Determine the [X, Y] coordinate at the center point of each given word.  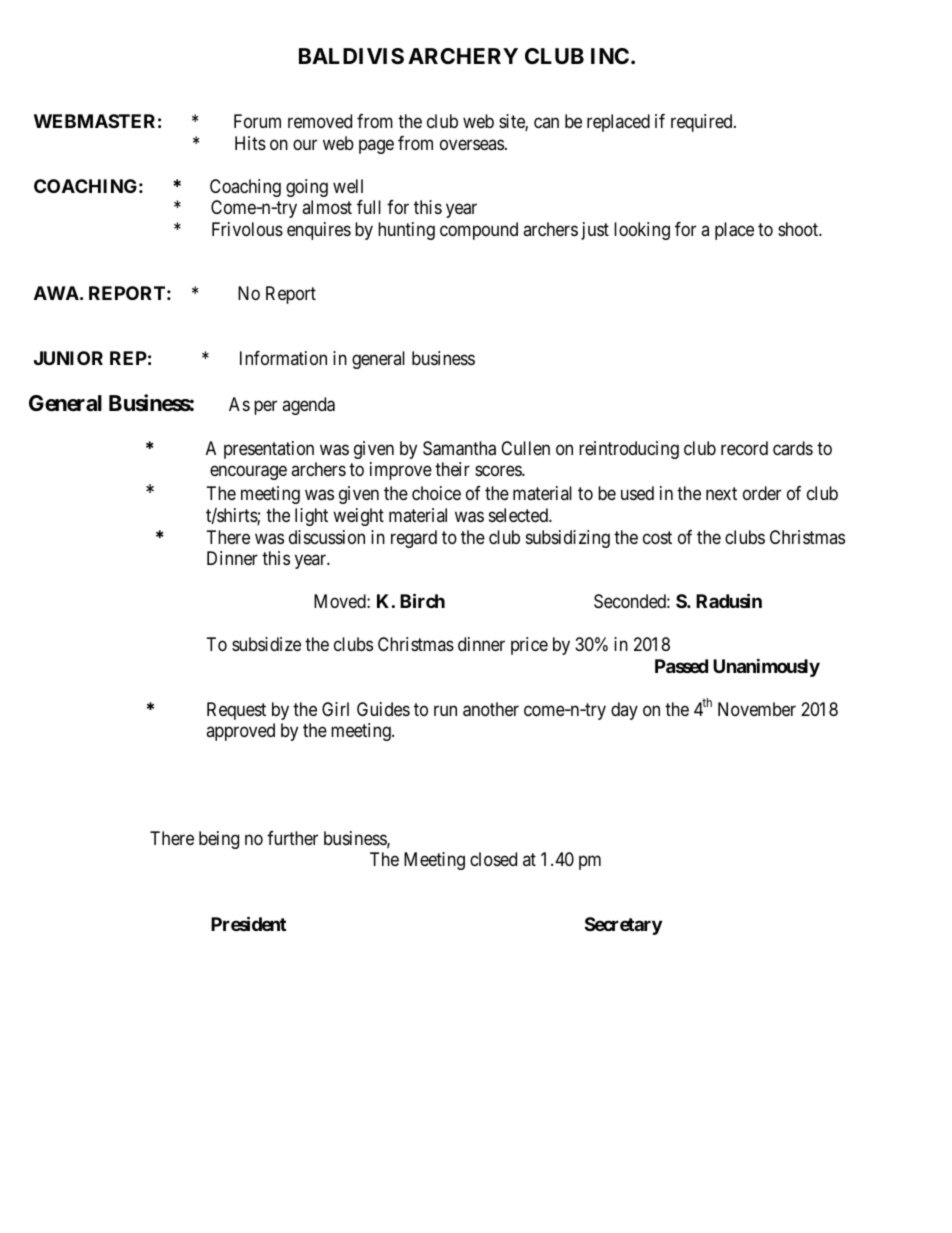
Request [236, 711]
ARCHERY [463, 56]
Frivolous [247, 229]
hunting [406, 231]
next [721, 493]
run [445, 710]
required [703, 123]
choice [436, 493]
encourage [248, 472]
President [248, 923]
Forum [257, 121]
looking [642, 231]
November [757, 709]
